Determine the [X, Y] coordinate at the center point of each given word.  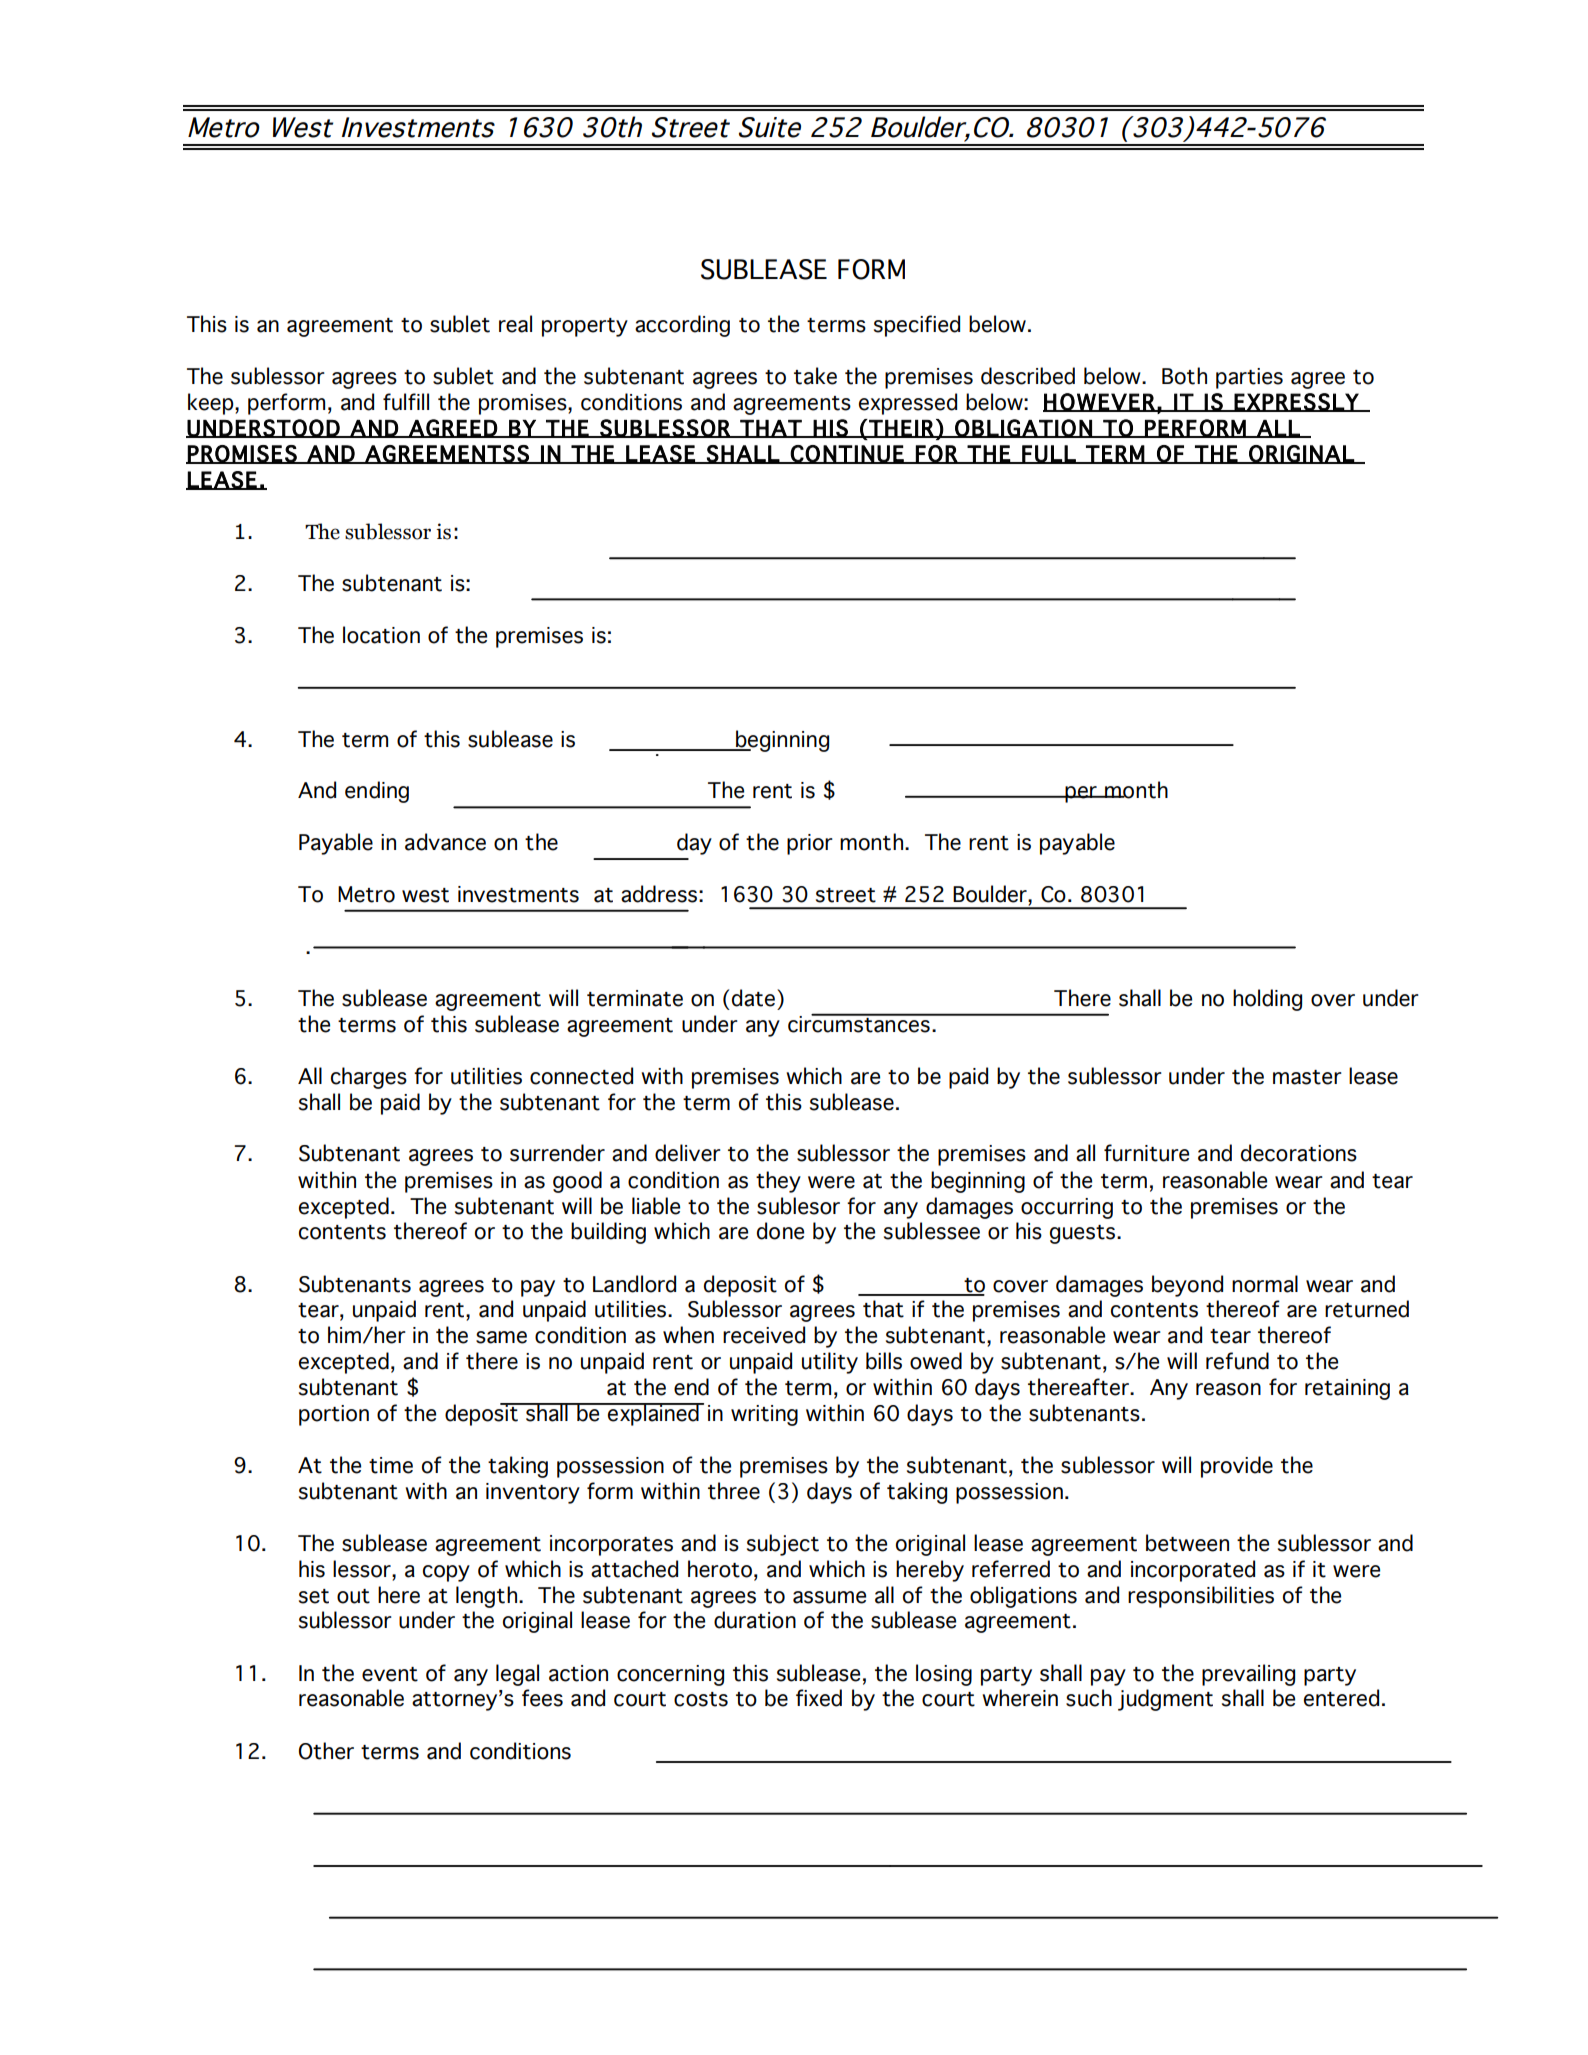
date [753, 998]
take [815, 376]
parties [1249, 378]
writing [764, 1415]
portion [334, 1415]
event [390, 1674]
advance [445, 842]
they [778, 1182]
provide [1237, 1467]
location [381, 635]
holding [1267, 1000]
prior [810, 844]
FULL [1049, 454]
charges [369, 1078]
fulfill [406, 402]
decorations [1299, 1153]
